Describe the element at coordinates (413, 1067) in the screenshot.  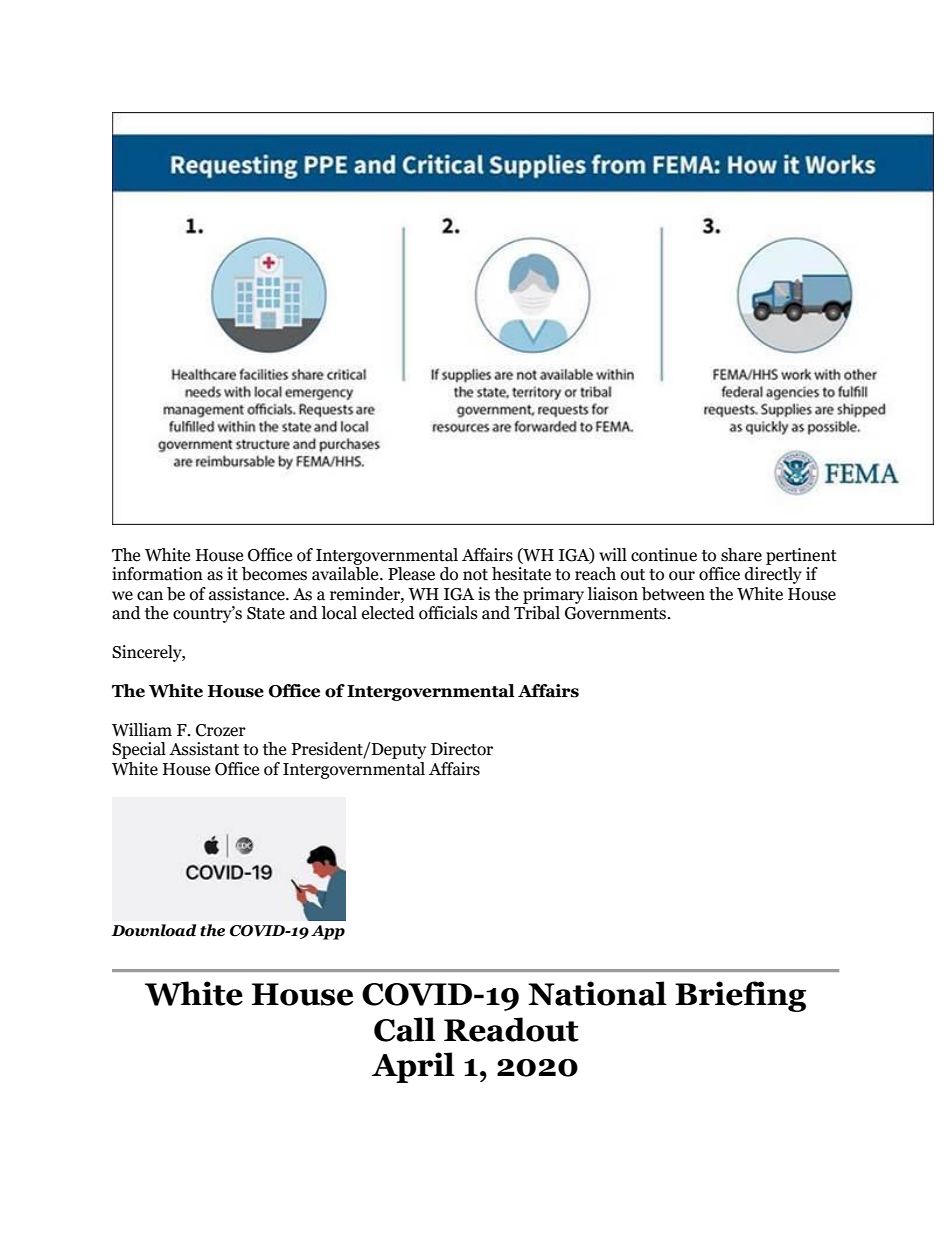
I see `April` at that location.
